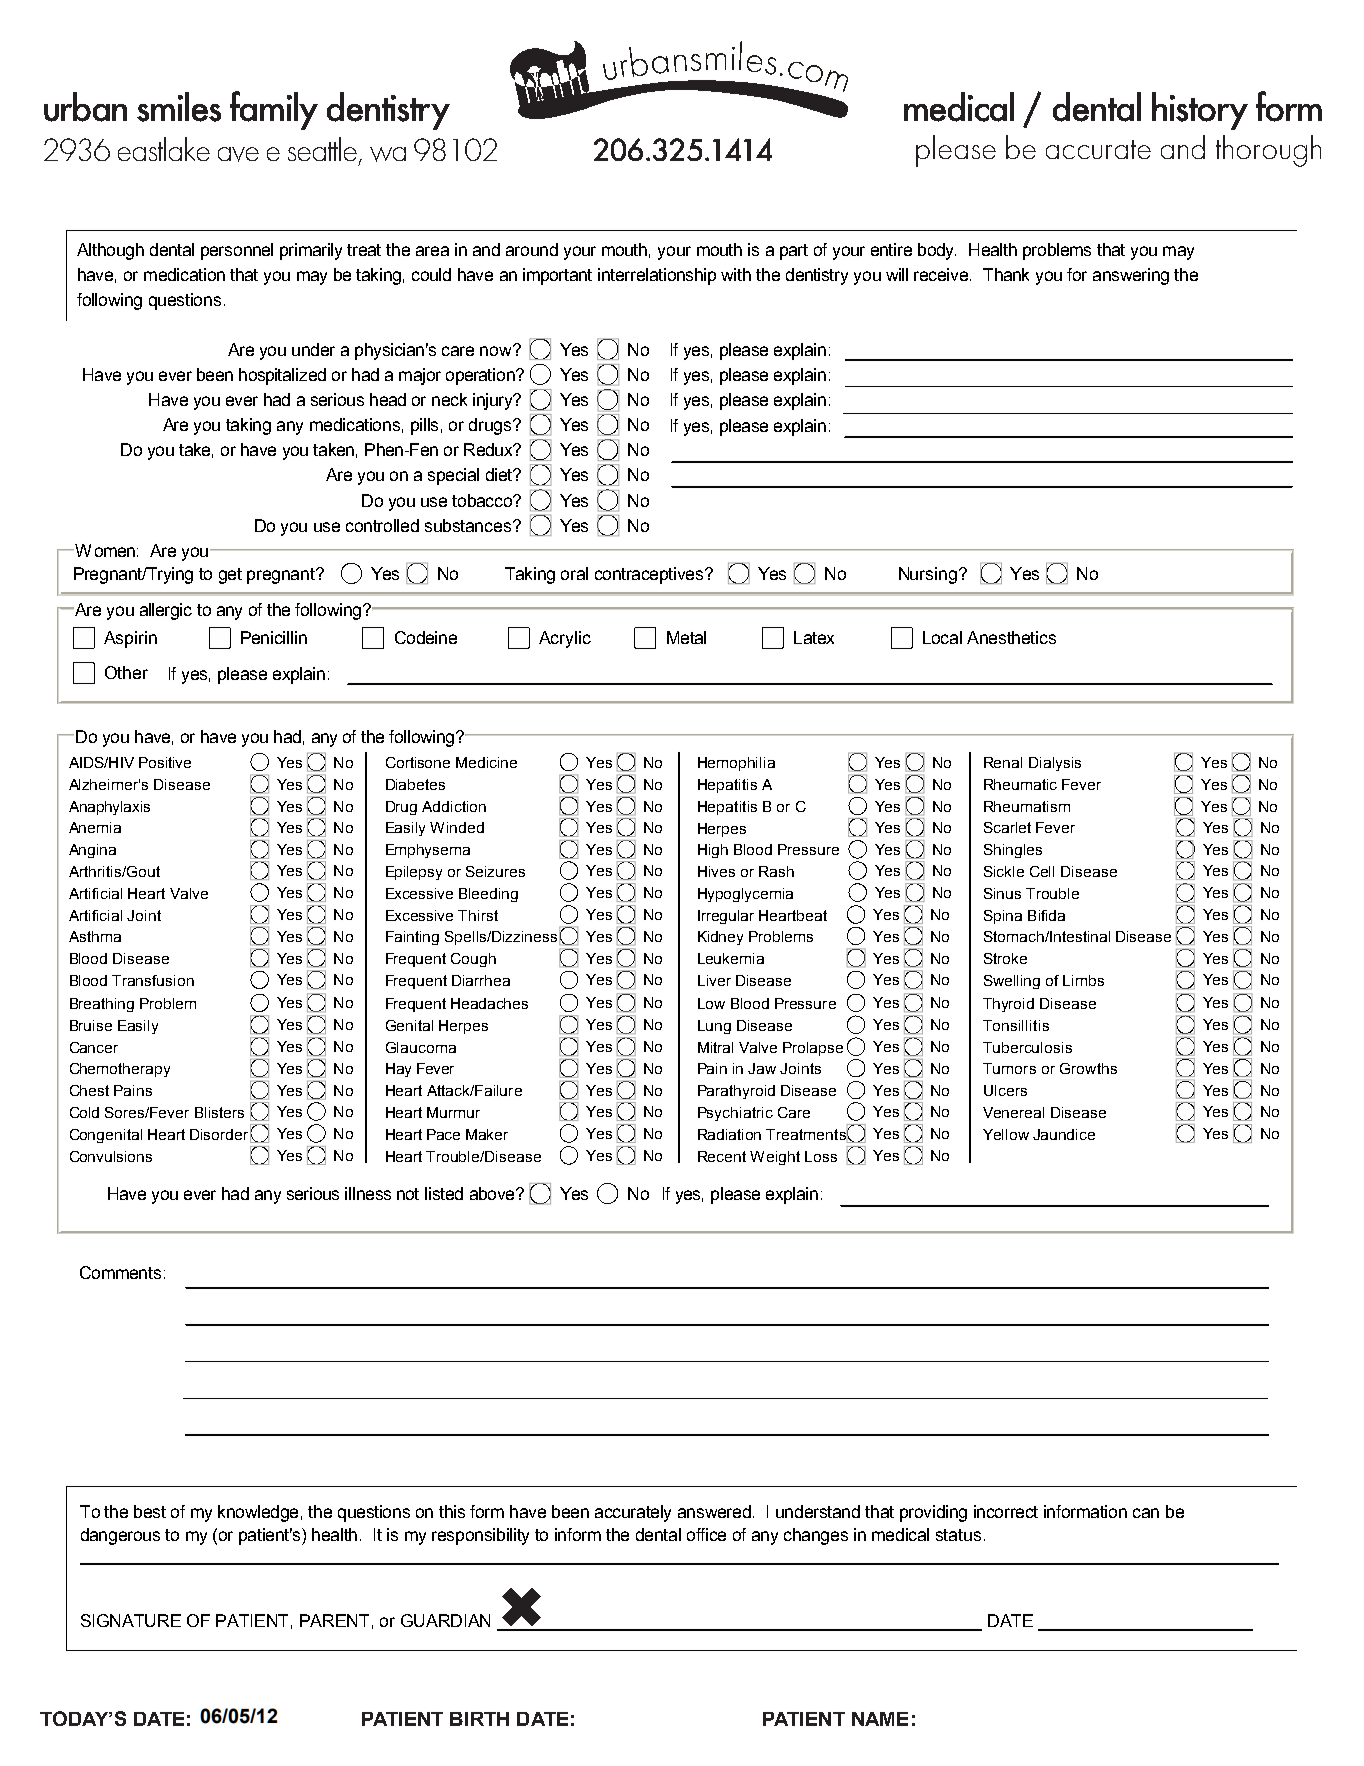 The image size is (1364, 1766). What do you see at coordinates (657, 276) in the screenshot?
I see `interrelationship` at bounding box center [657, 276].
